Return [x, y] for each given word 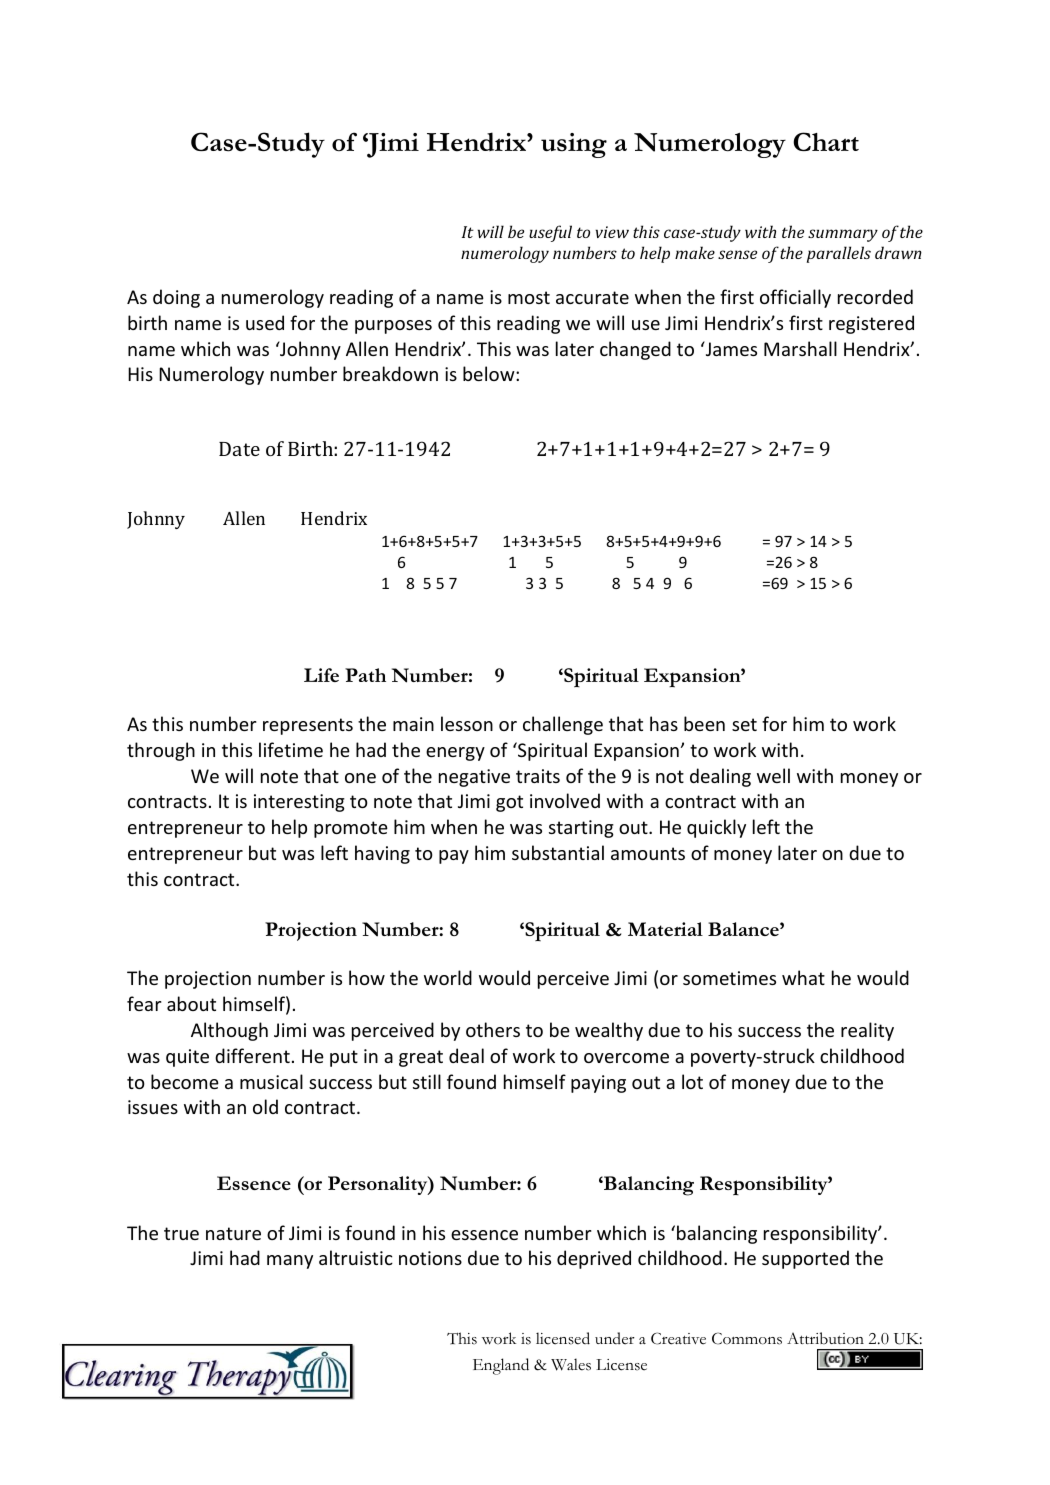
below [490, 373]
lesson [467, 723]
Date [239, 449]
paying [598, 1084]
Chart [826, 141]
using [574, 145]
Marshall [800, 348]
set [744, 724]
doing [176, 298]
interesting [299, 803]
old [265, 1106]
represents [308, 726]
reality [867, 1031]
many [290, 1262]
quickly [716, 828]
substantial [558, 852]
